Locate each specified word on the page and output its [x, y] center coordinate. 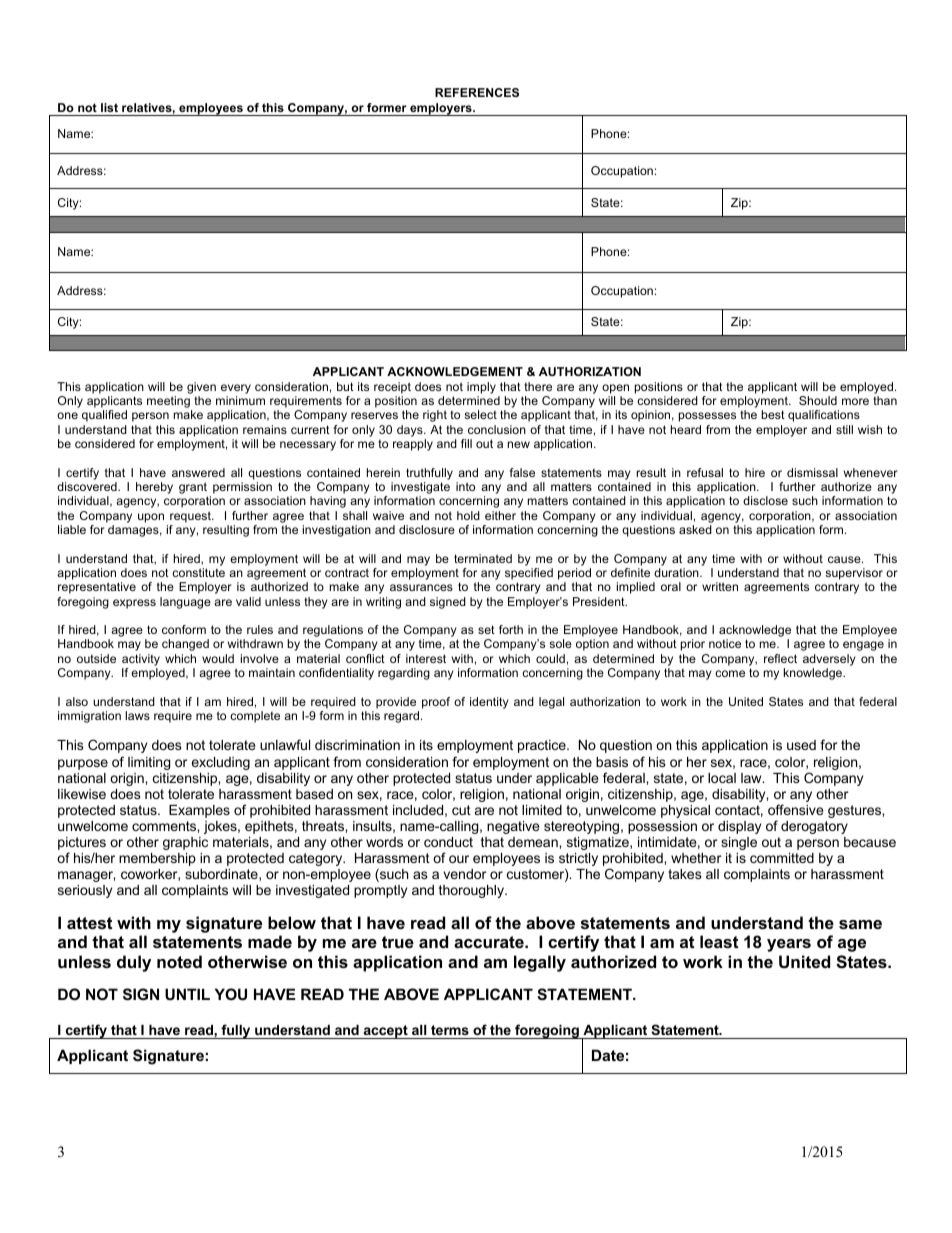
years [789, 945]
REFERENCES [477, 92]
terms [450, 1030]
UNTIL [187, 994]
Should [818, 400]
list [109, 107]
